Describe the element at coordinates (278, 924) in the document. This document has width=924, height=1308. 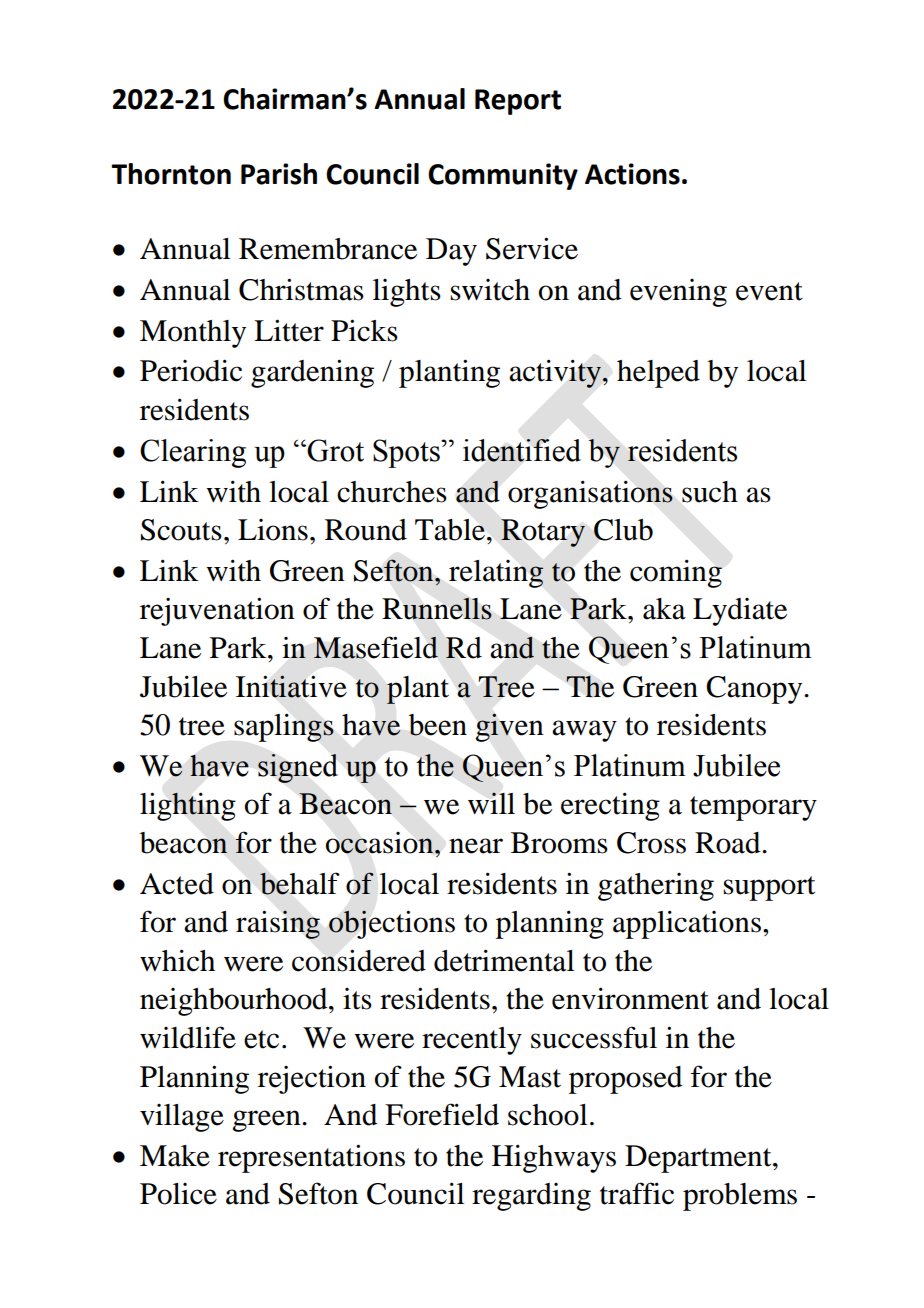
I see `raising` at that location.
